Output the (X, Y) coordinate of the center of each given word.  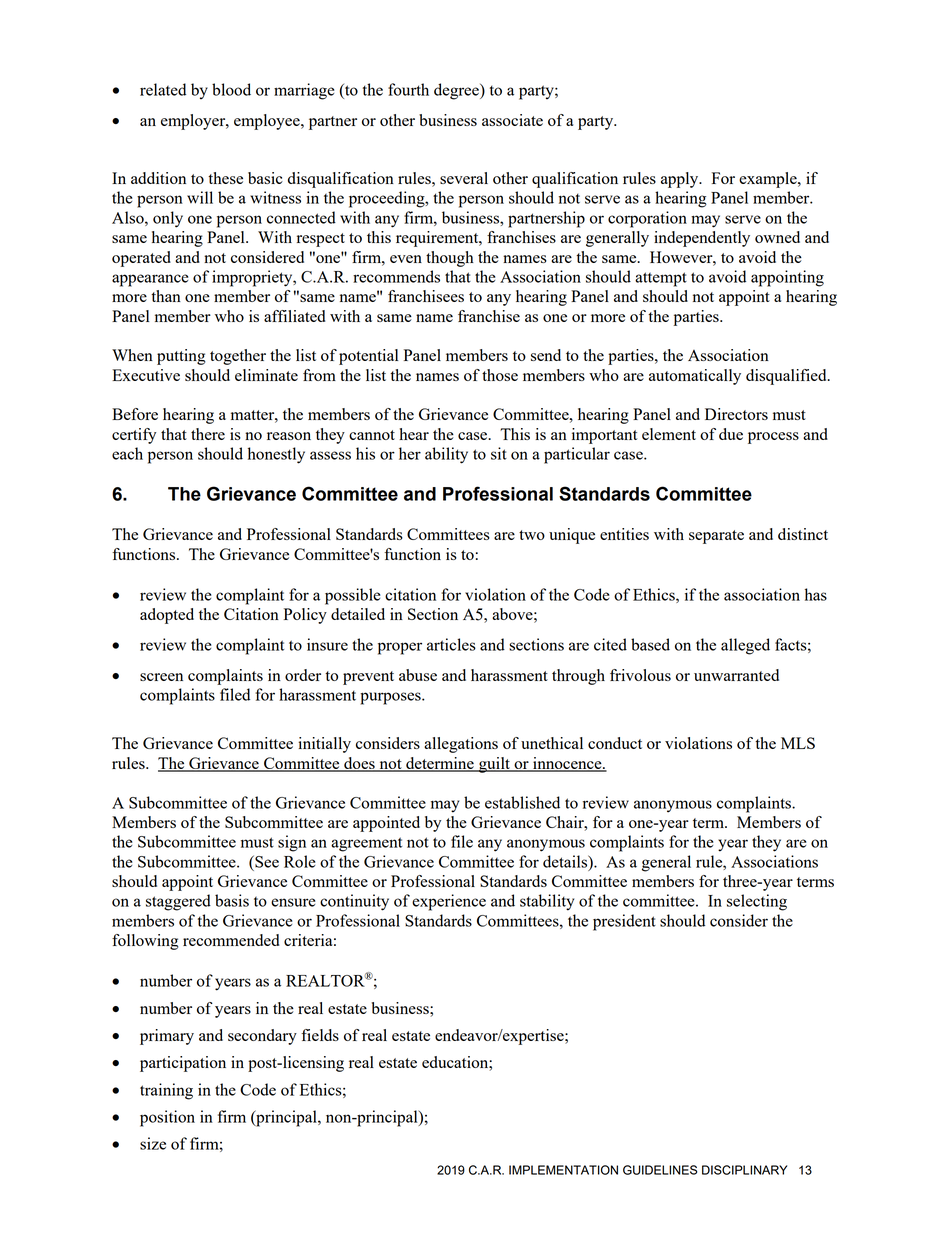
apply (681, 180)
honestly (276, 455)
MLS (798, 743)
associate (512, 120)
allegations (461, 745)
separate (716, 537)
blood (231, 89)
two (532, 535)
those (500, 375)
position (167, 1118)
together (238, 357)
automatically (695, 377)
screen (161, 677)
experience (449, 902)
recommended (231, 940)
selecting (757, 902)
